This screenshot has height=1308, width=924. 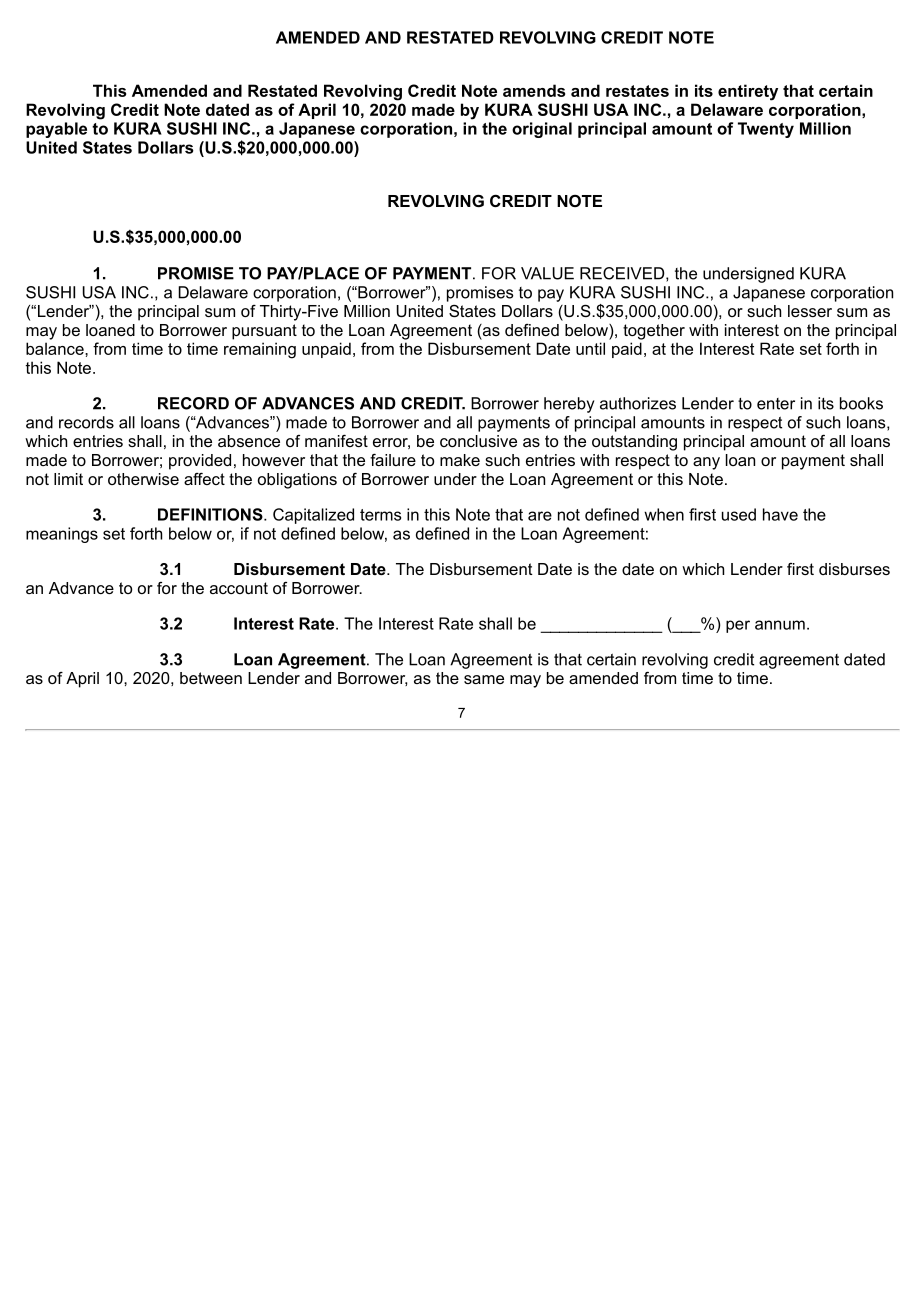 I want to click on otherwise, so click(x=143, y=479).
